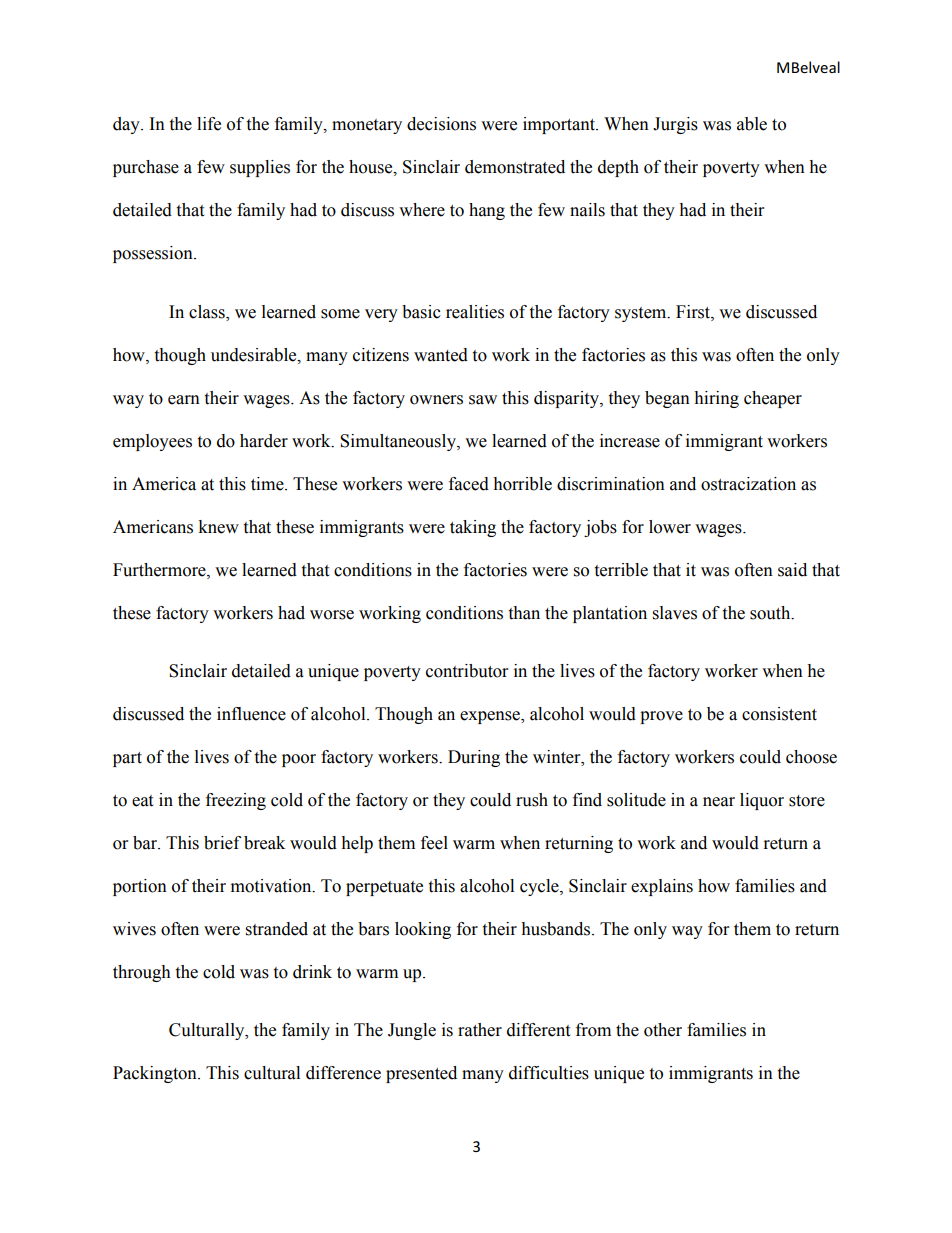  What do you see at coordinates (142, 973) in the page?
I see `through` at bounding box center [142, 973].
